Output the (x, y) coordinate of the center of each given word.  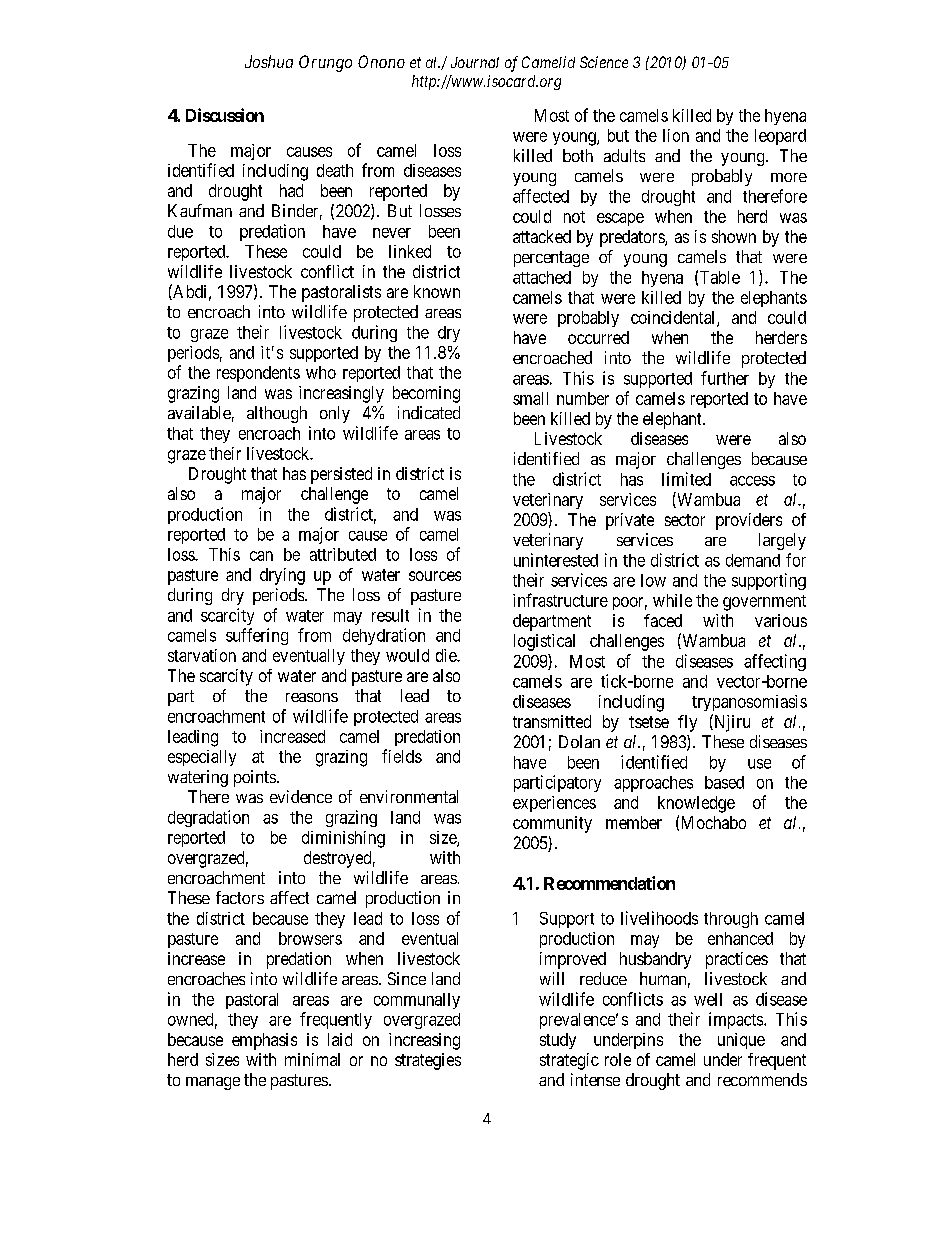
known (437, 291)
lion (676, 135)
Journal (475, 62)
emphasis (264, 1041)
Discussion (225, 115)
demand (753, 560)
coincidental (674, 318)
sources (435, 576)
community (552, 824)
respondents (258, 374)
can (261, 556)
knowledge (696, 804)
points (255, 778)
